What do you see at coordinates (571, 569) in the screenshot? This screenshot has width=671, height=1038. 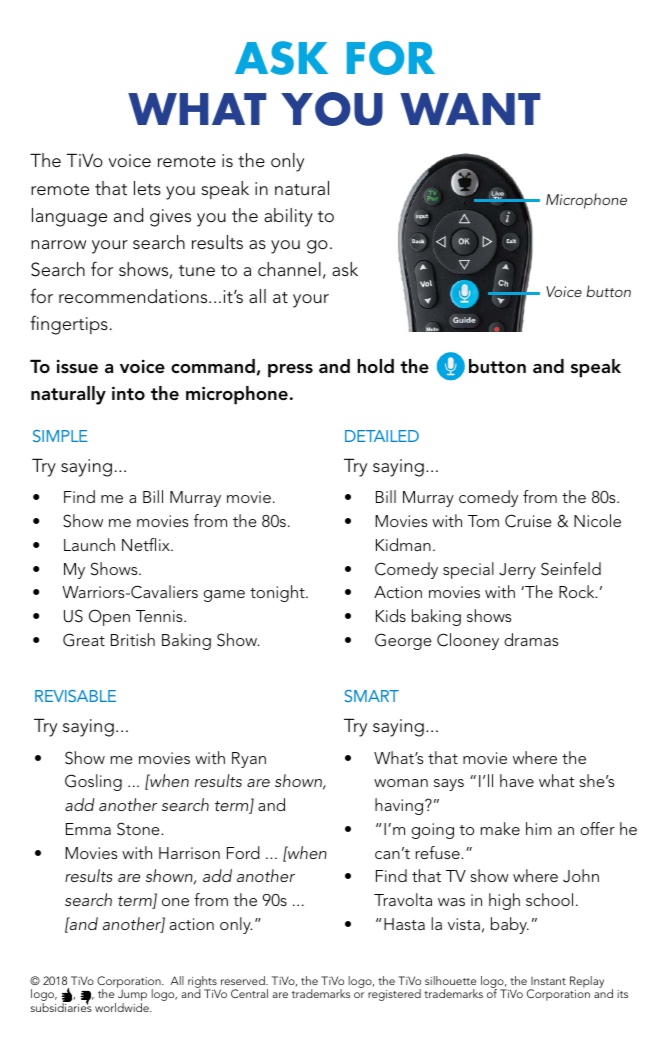 I see `Seinfeld` at bounding box center [571, 569].
